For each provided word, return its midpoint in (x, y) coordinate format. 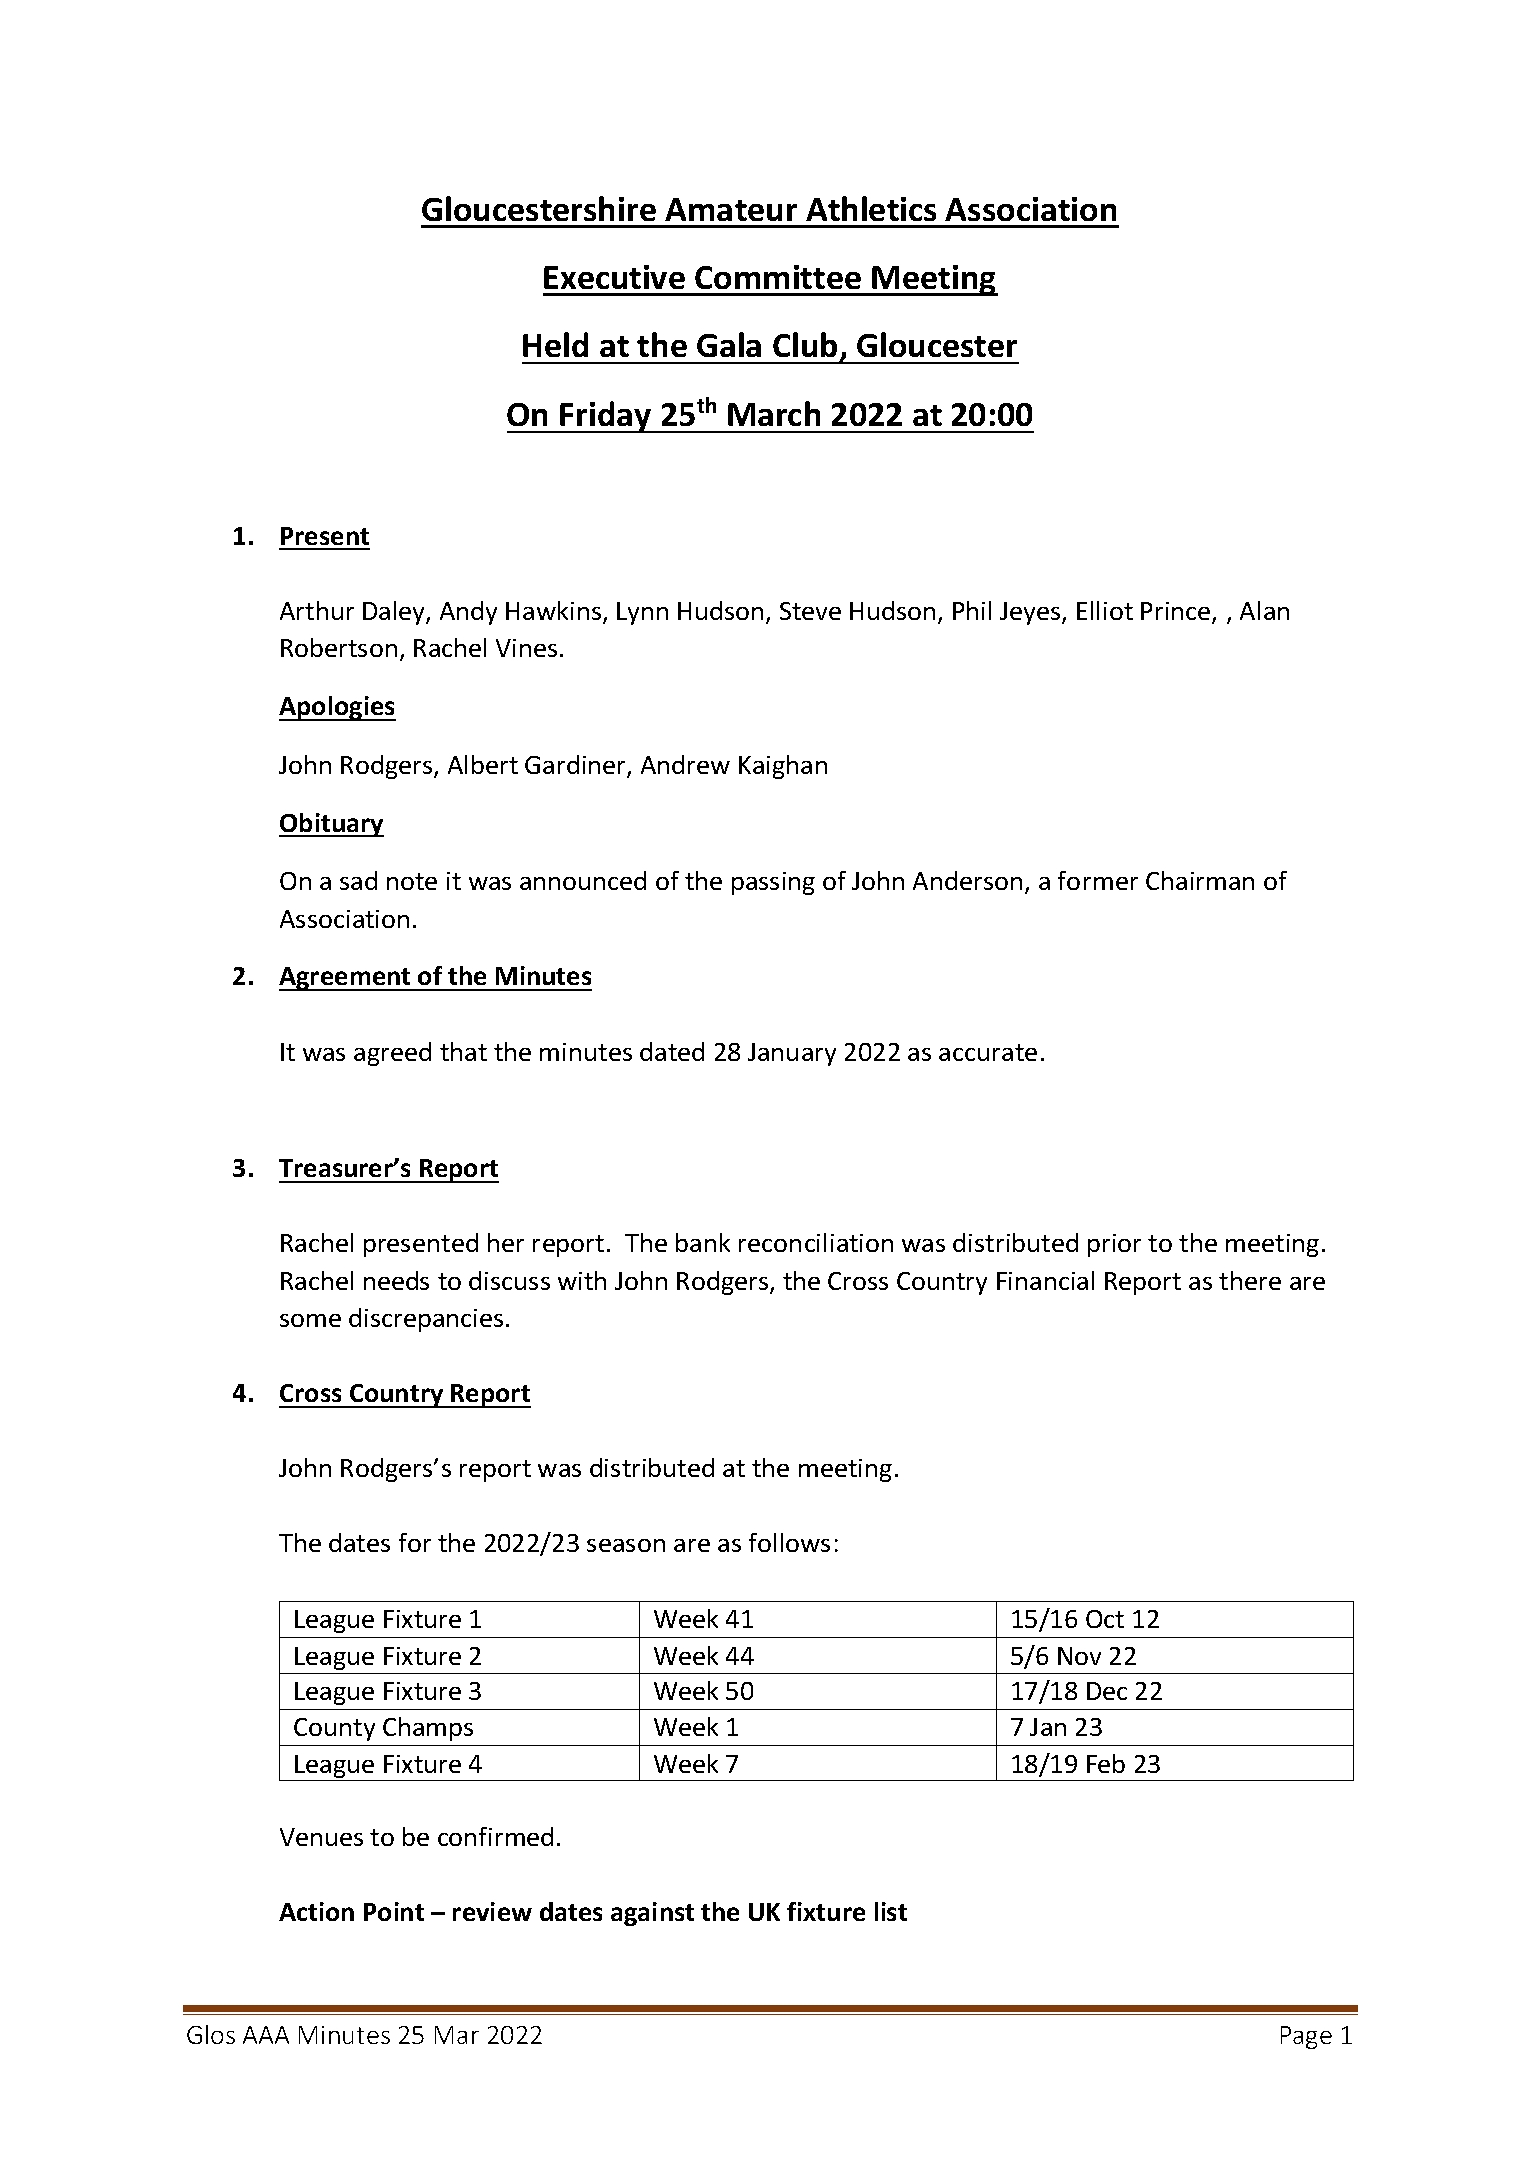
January (792, 1054)
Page (1306, 2037)
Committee (778, 277)
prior (1114, 1245)
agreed (392, 1054)
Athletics (871, 208)
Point (394, 1911)
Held (555, 344)
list (891, 1911)
